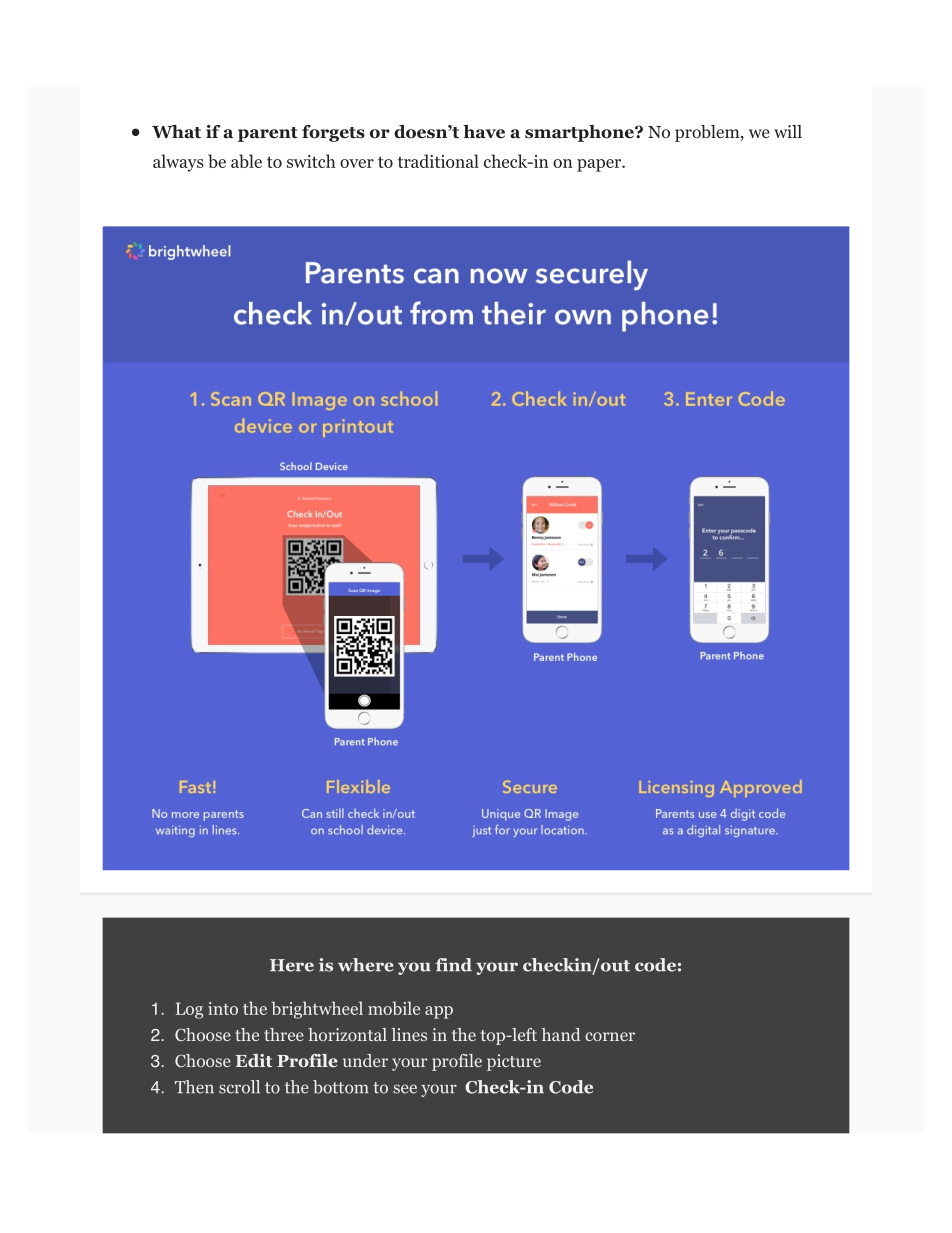 The width and height of the screenshot is (952, 1233). I want to click on corner, so click(610, 1036).
